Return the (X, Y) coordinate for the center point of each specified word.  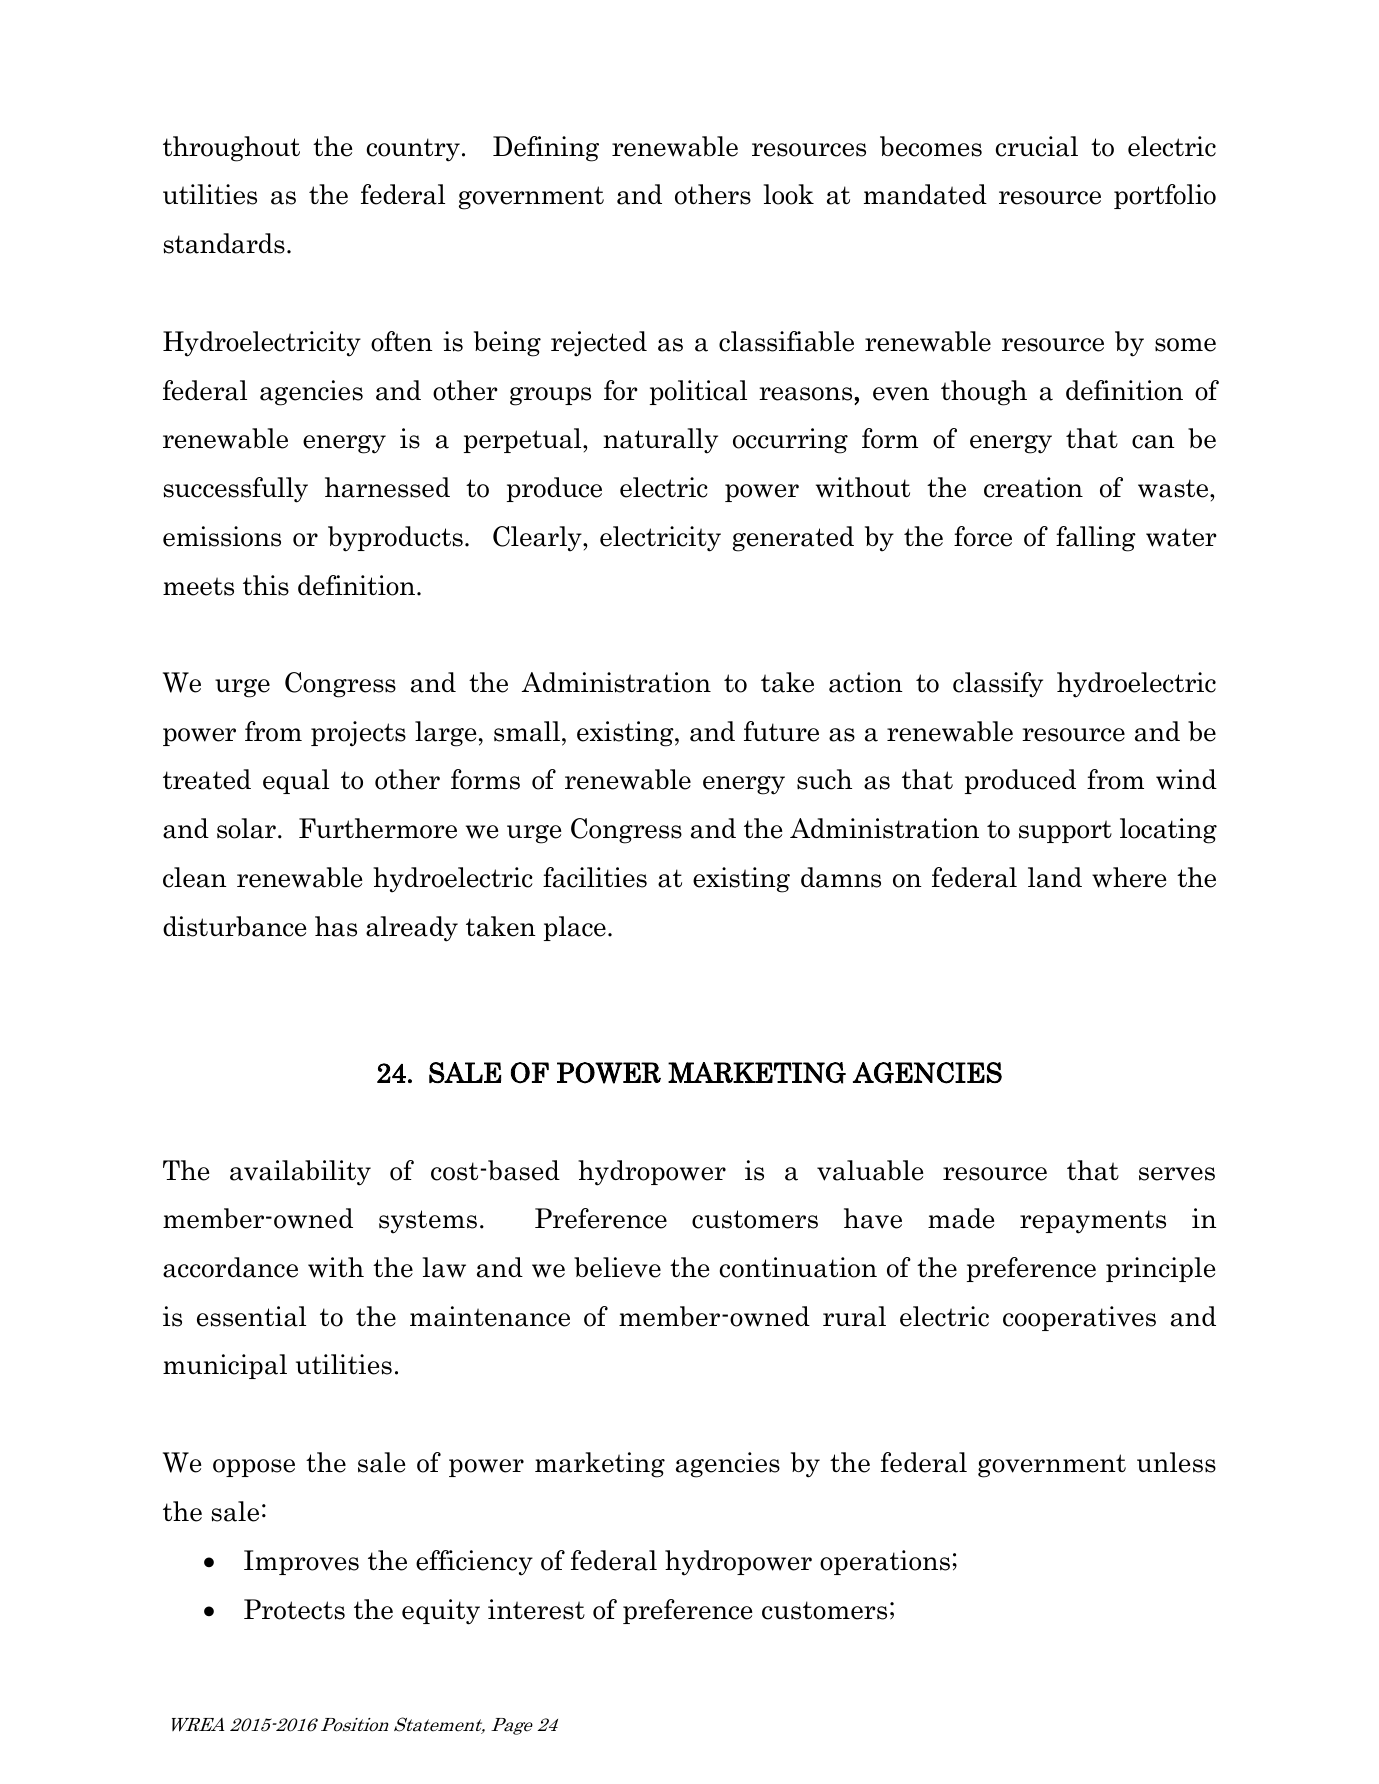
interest (536, 1609)
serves (1177, 1174)
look (789, 194)
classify (998, 685)
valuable (870, 1170)
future (781, 731)
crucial (1037, 146)
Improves (301, 1562)
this (266, 585)
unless (1176, 1462)
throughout (231, 149)
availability (300, 1173)
